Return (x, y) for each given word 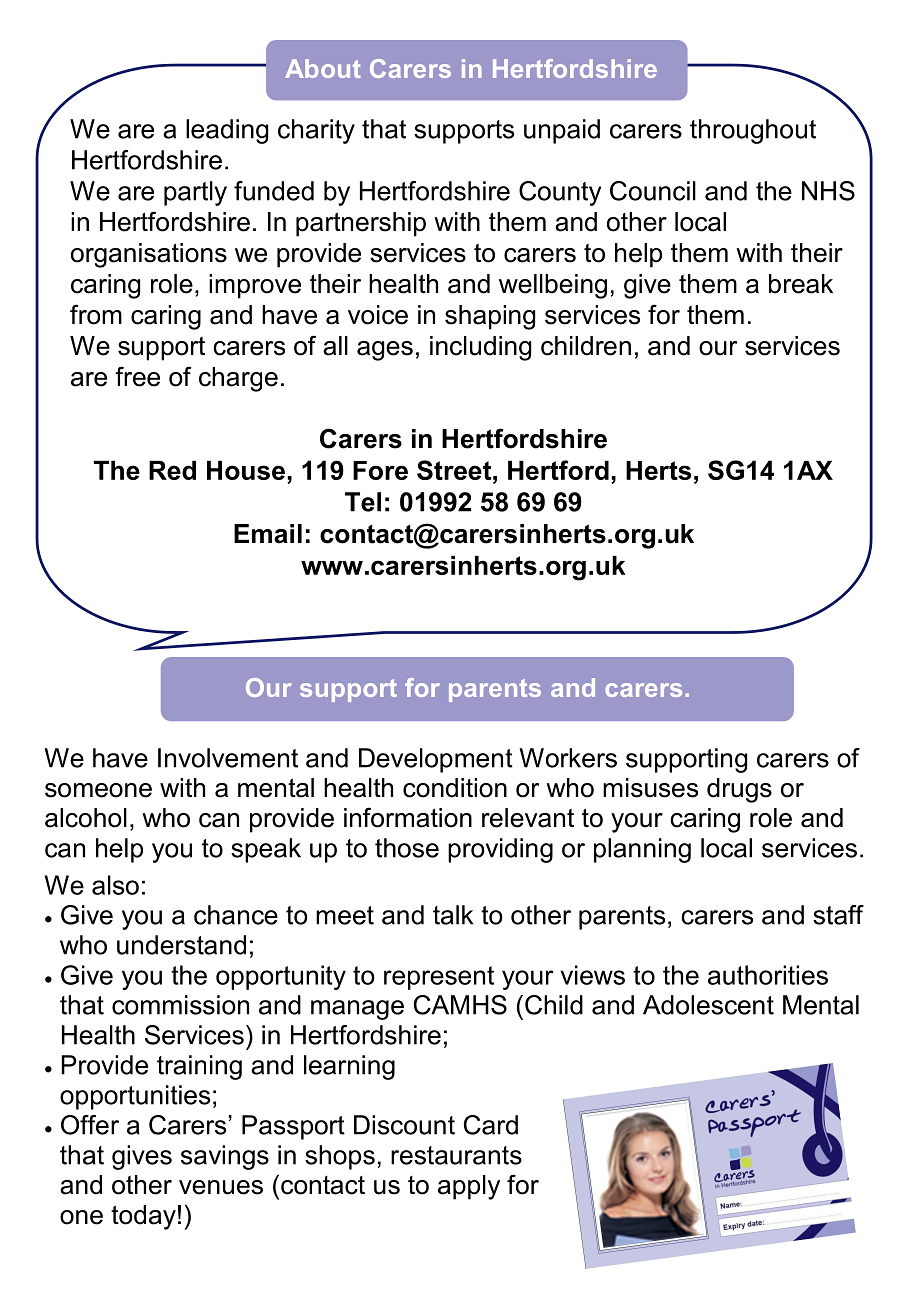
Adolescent (708, 1005)
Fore (380, 470)
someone (98, 790)
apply (469, 1187)
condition (455, 788)
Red (172, 470)
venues (221, 1187)
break (801, 284)
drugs (739, 790)
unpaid (562, 131)
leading (227, 131)
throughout (753, 131)
